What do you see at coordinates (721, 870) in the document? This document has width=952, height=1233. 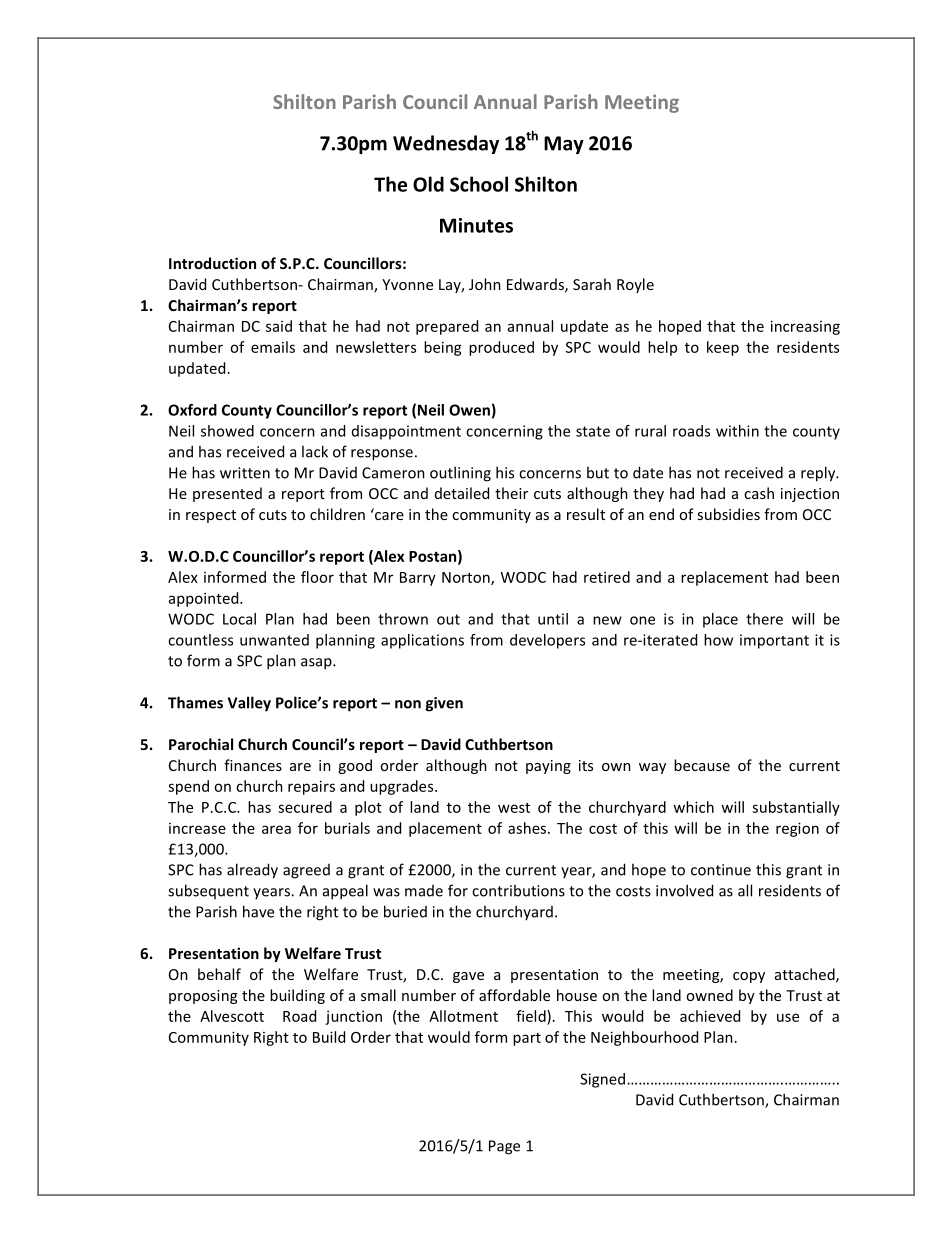 I see `continue` at bounding box center [721, 870].
